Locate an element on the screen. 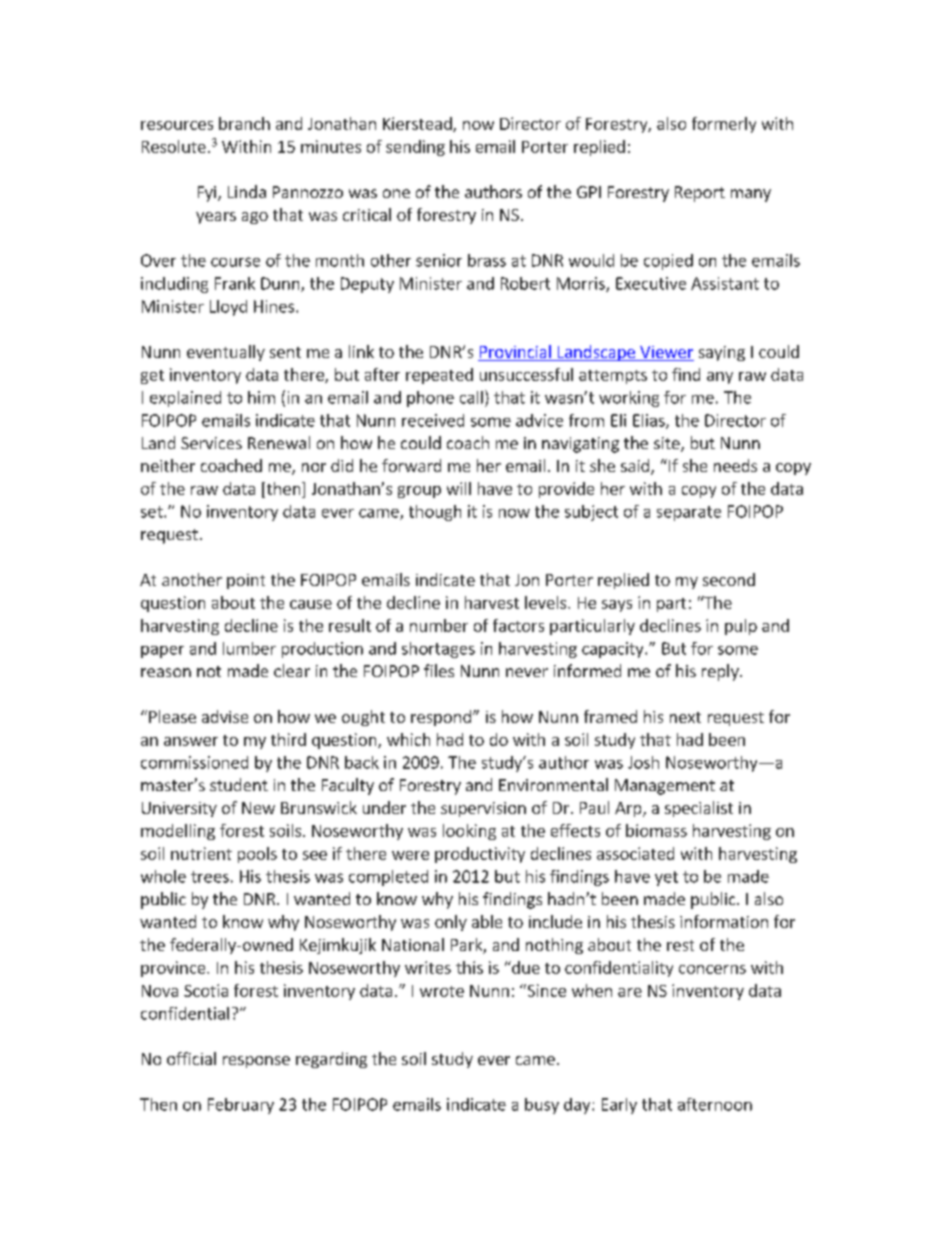 This screenshot has width=952, height=1233. number is located at coordinates (439, 625).
